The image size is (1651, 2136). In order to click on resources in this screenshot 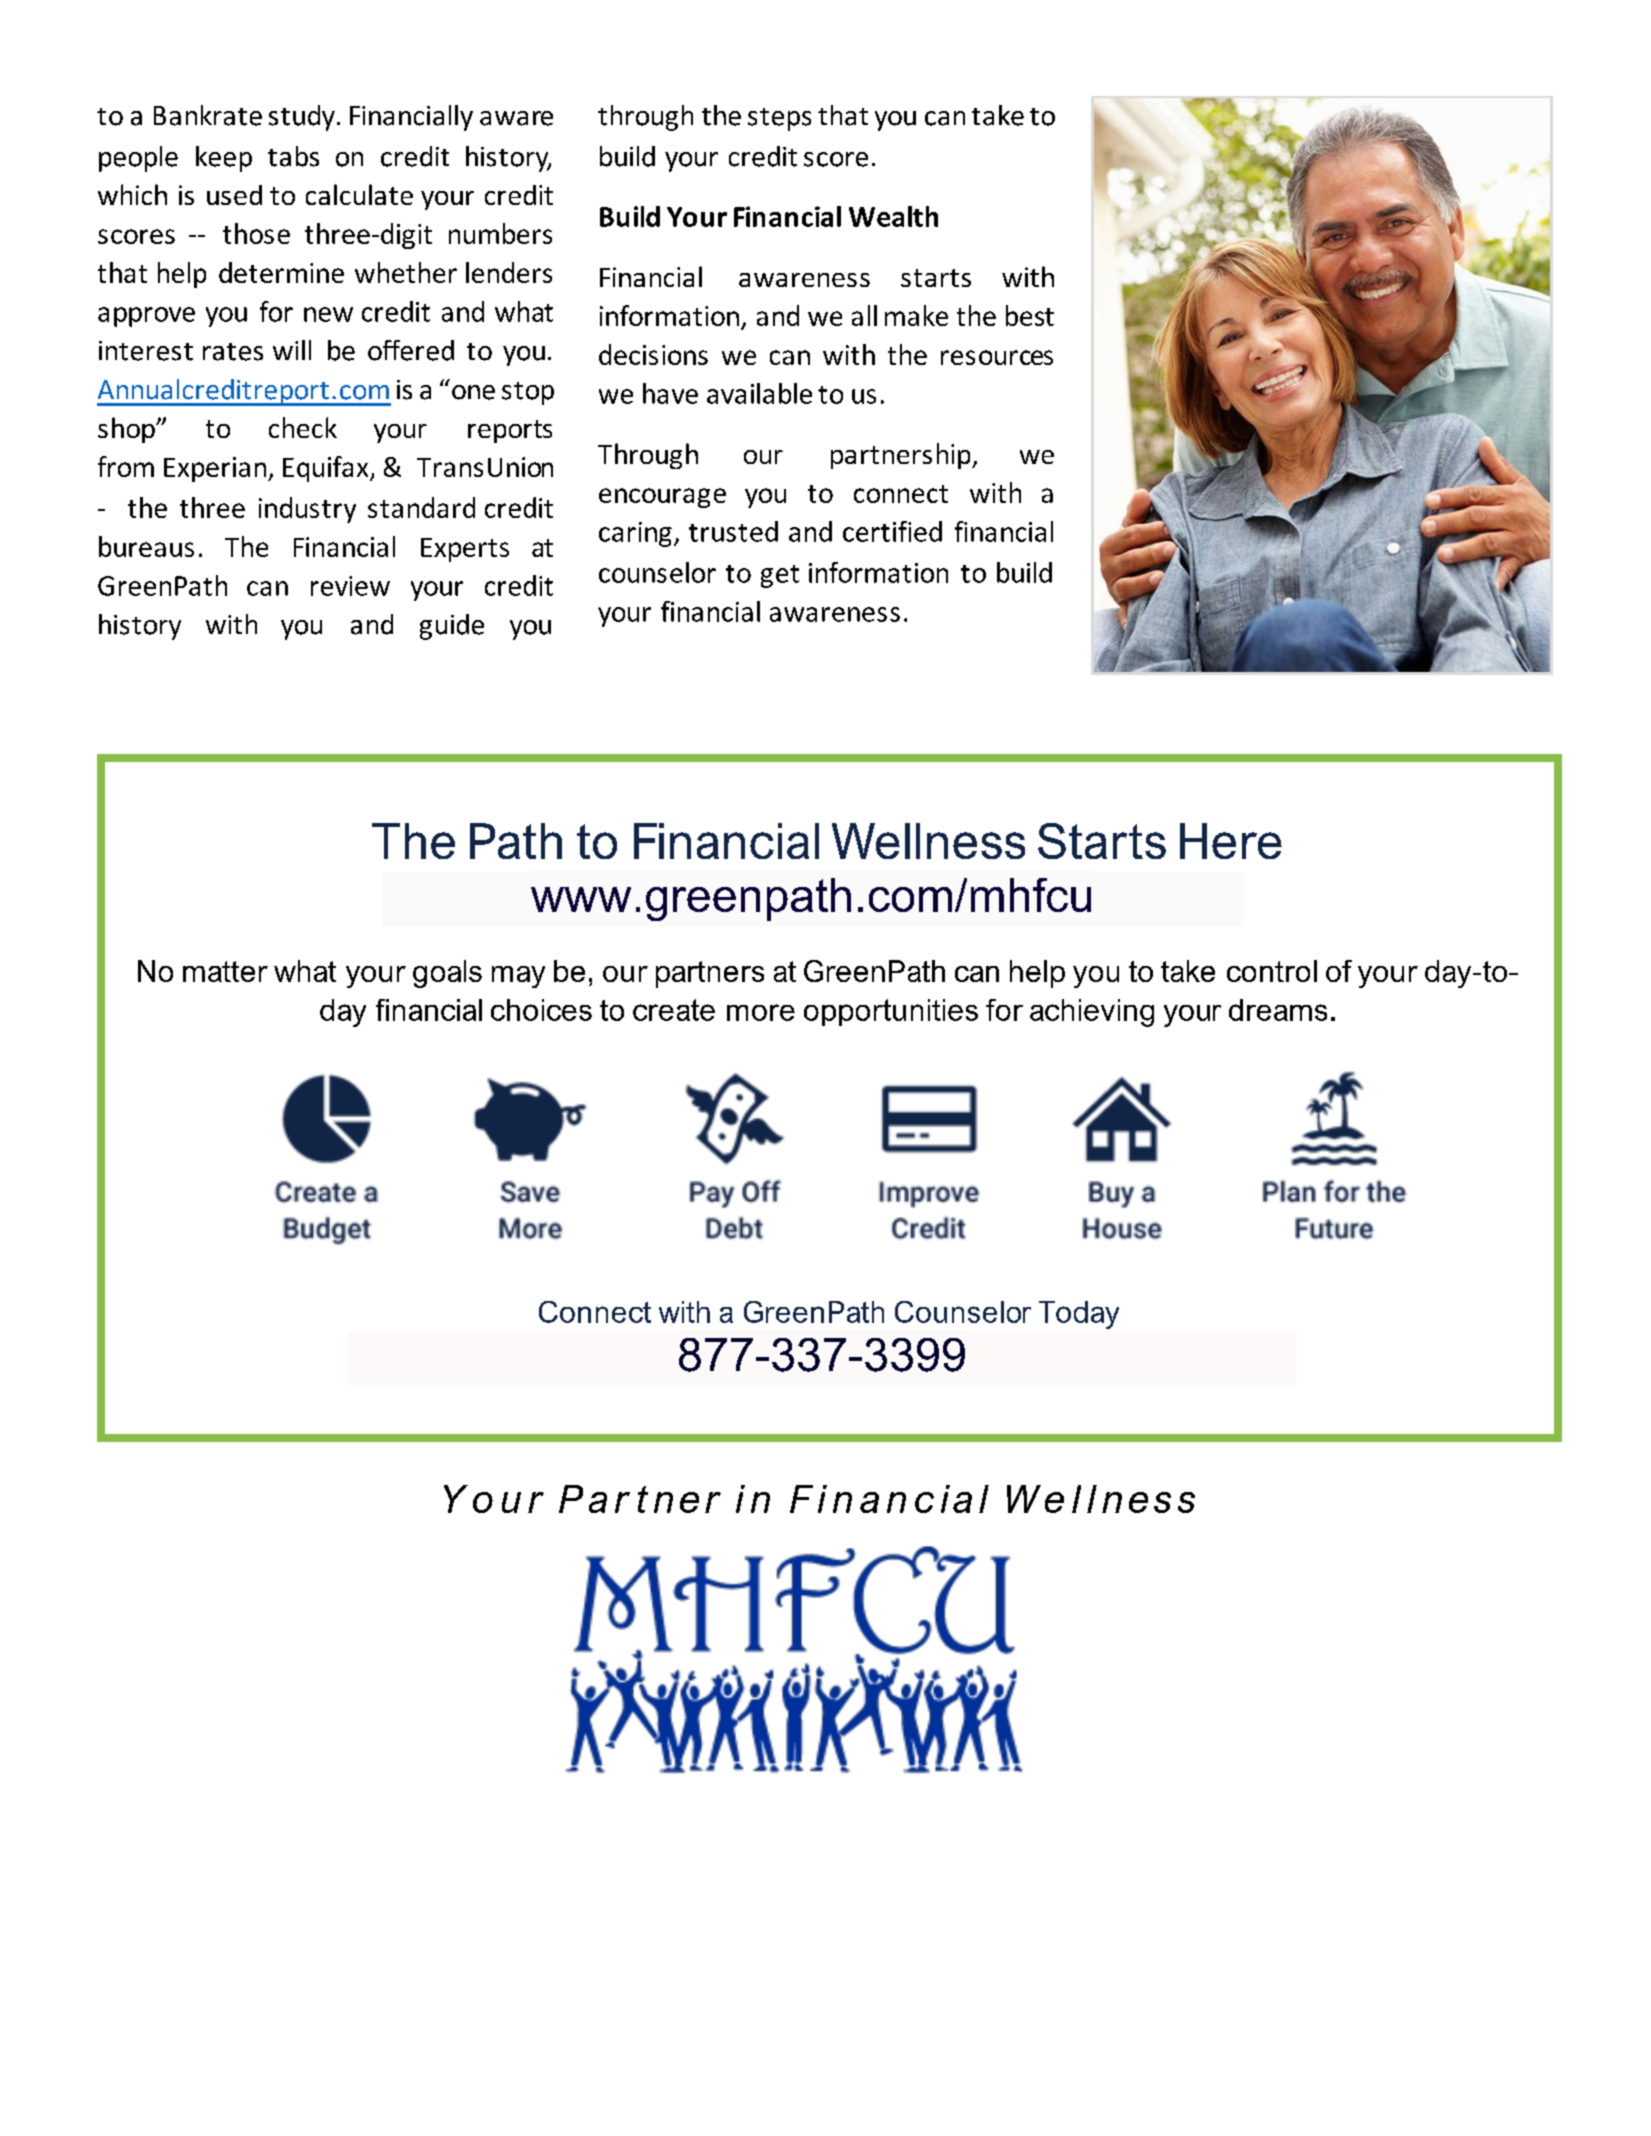, I will do `click(997, 357)`.
